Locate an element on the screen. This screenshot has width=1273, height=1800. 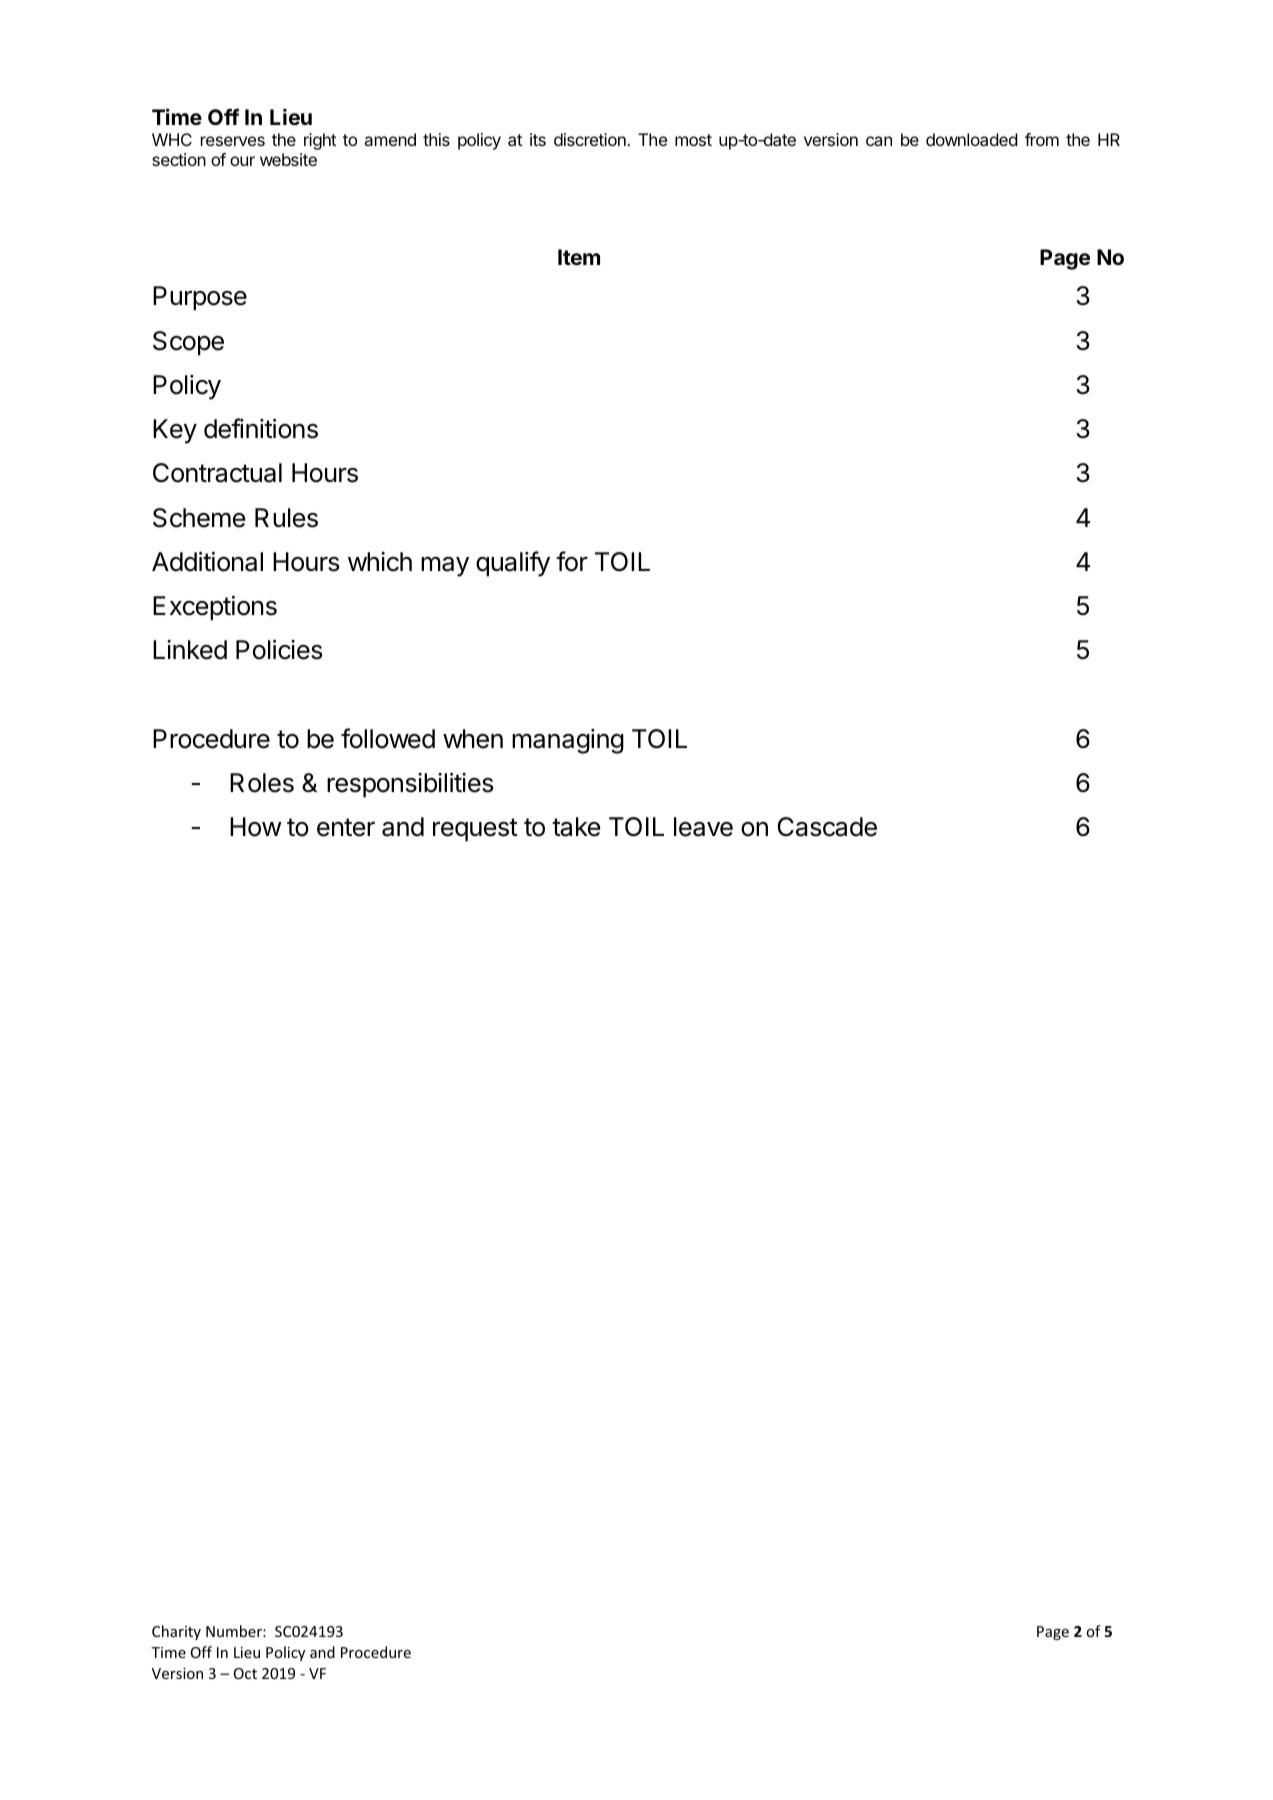
How is located at coordinates (256, 827).
